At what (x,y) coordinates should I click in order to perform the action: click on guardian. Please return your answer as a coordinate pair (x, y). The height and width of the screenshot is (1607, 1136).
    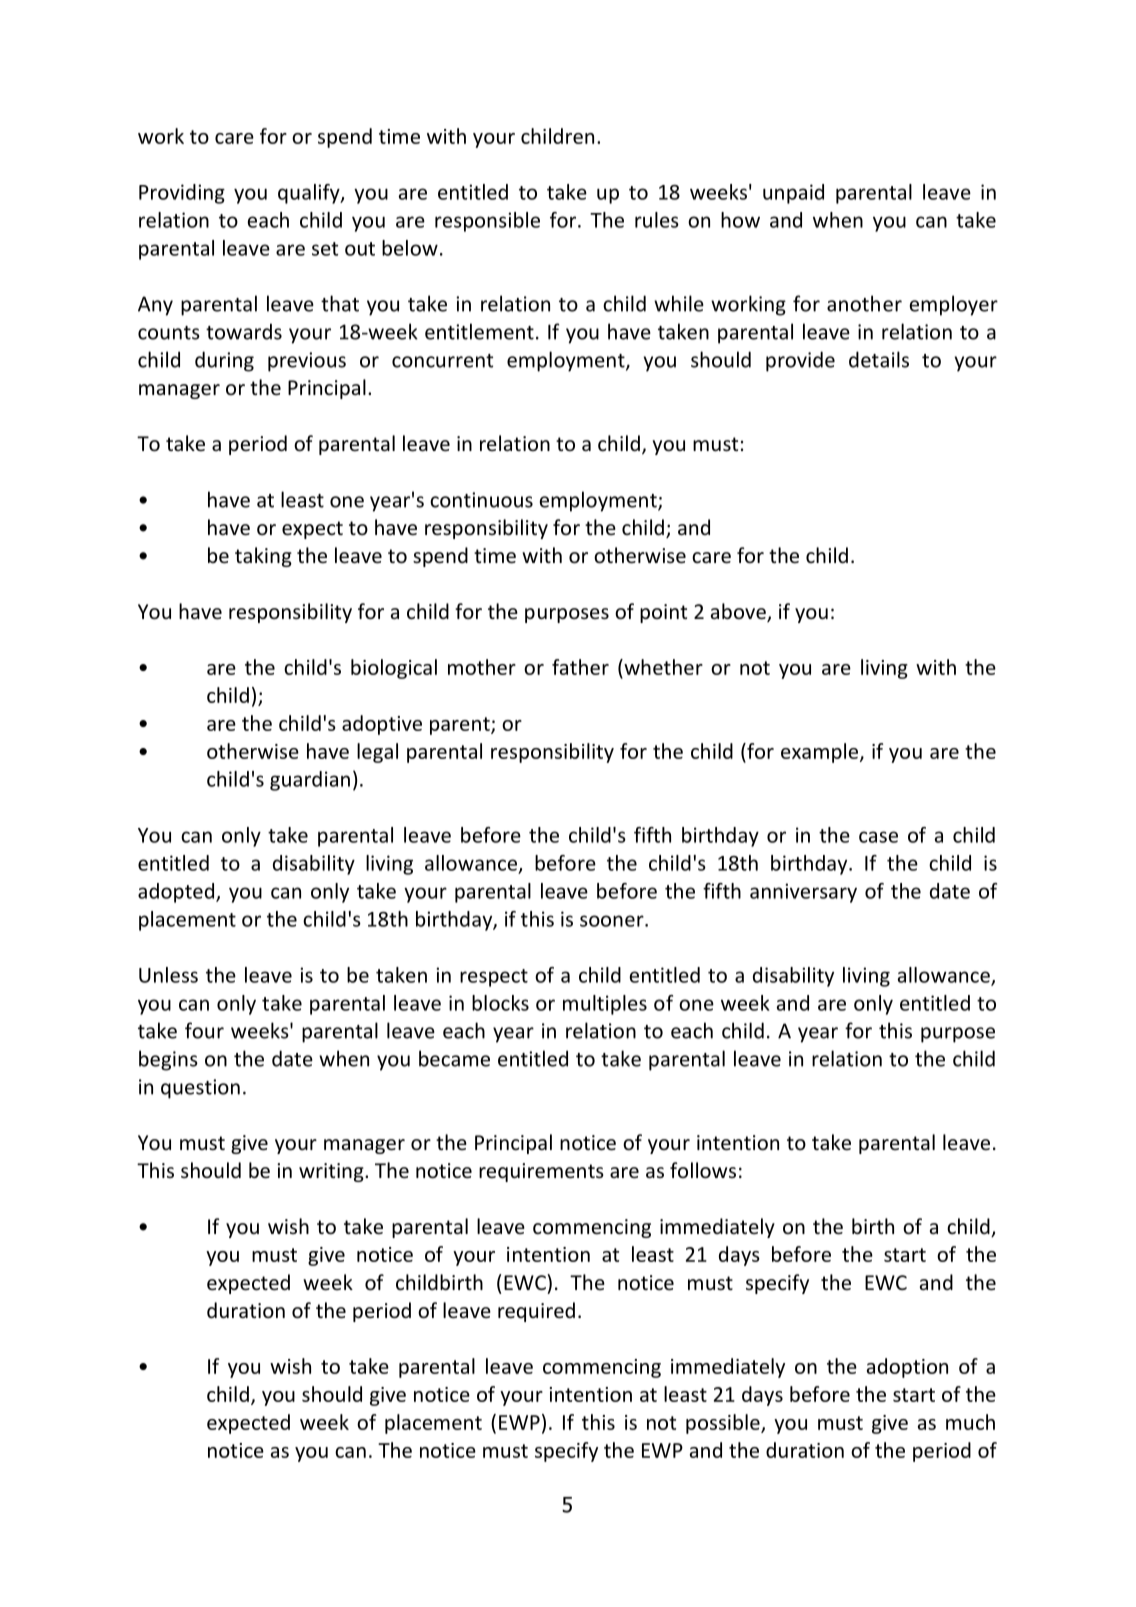
    Looking at the image, I should click on (310, 781).
